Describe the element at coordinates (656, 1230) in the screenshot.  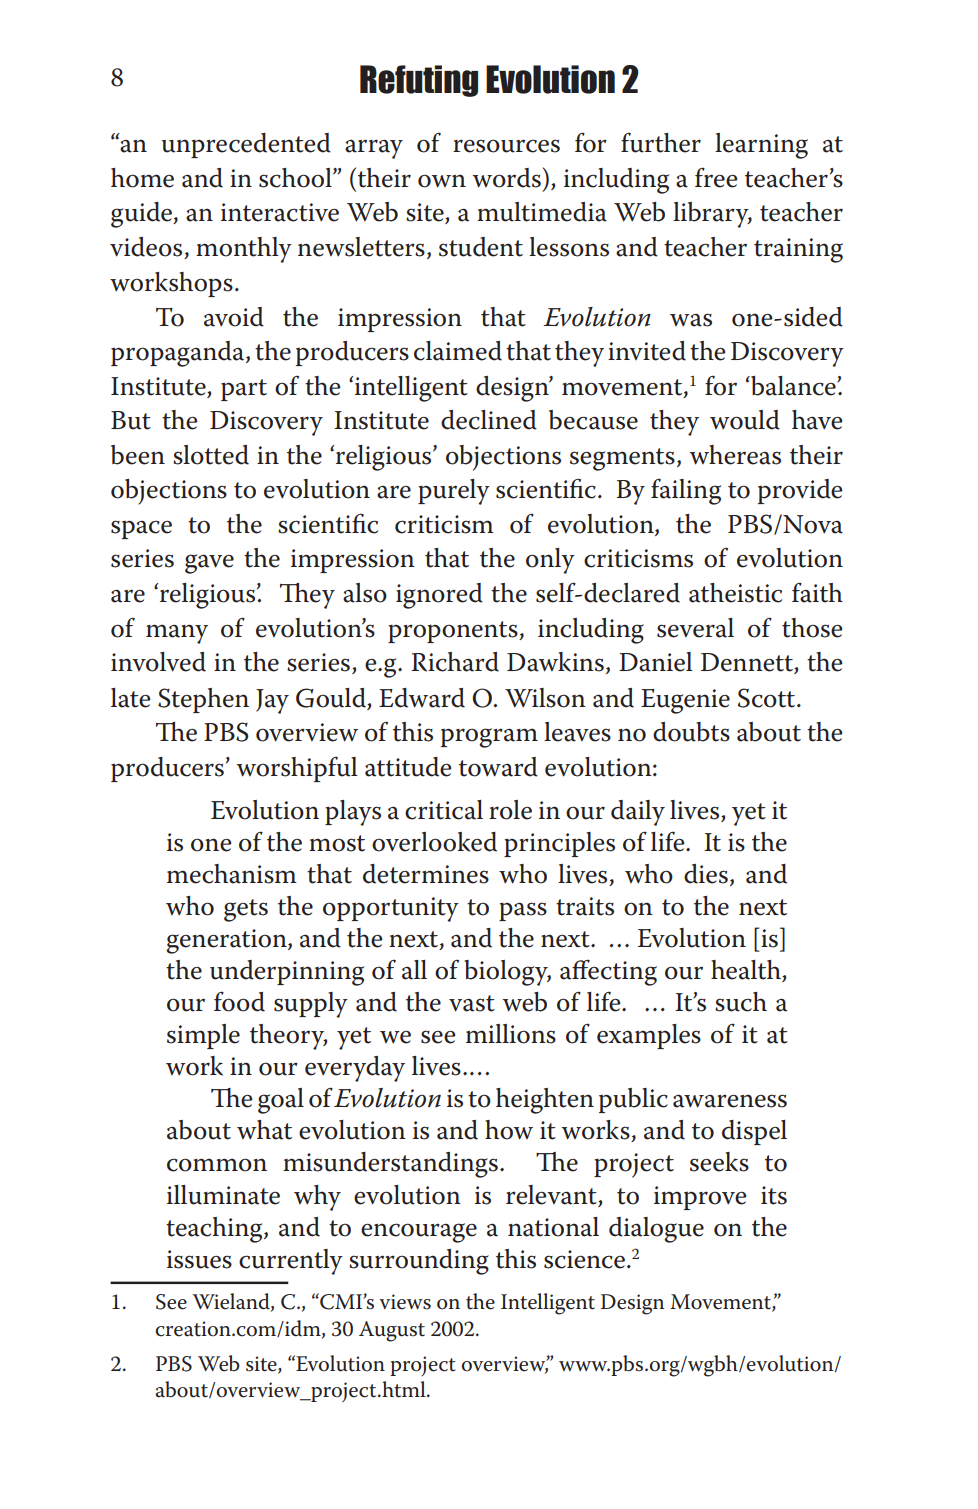
I see `dialogue` at that location.
